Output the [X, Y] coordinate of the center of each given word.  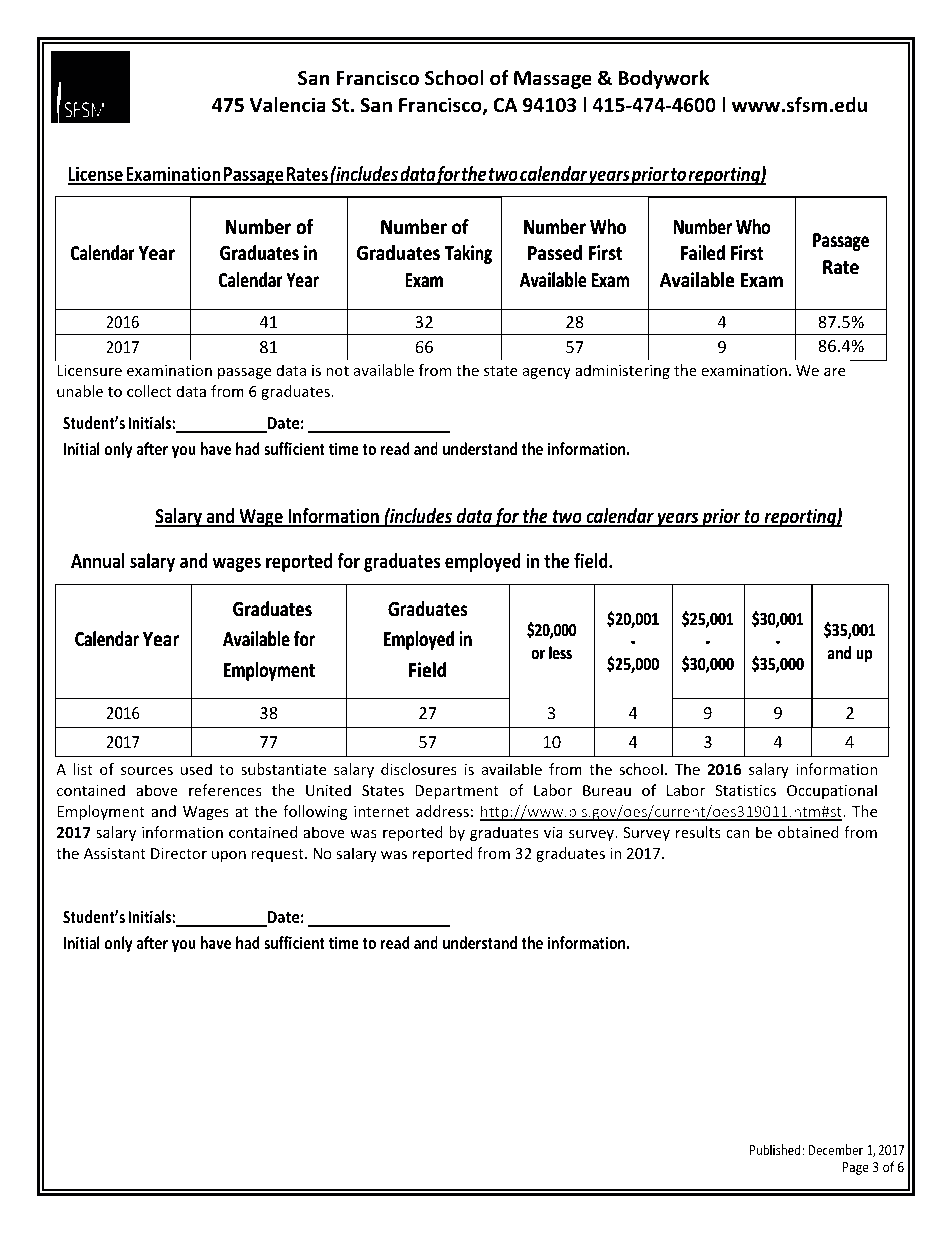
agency [547, 373]
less [560, 652]
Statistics [745, 790]
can [737, 834]
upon [229, 856]
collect [149, 391]
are [834, 372]
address [442, 811]
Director [179, 853]
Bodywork [663, 79]
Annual [98, 561]
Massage [553, 80]
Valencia [288, 105]
